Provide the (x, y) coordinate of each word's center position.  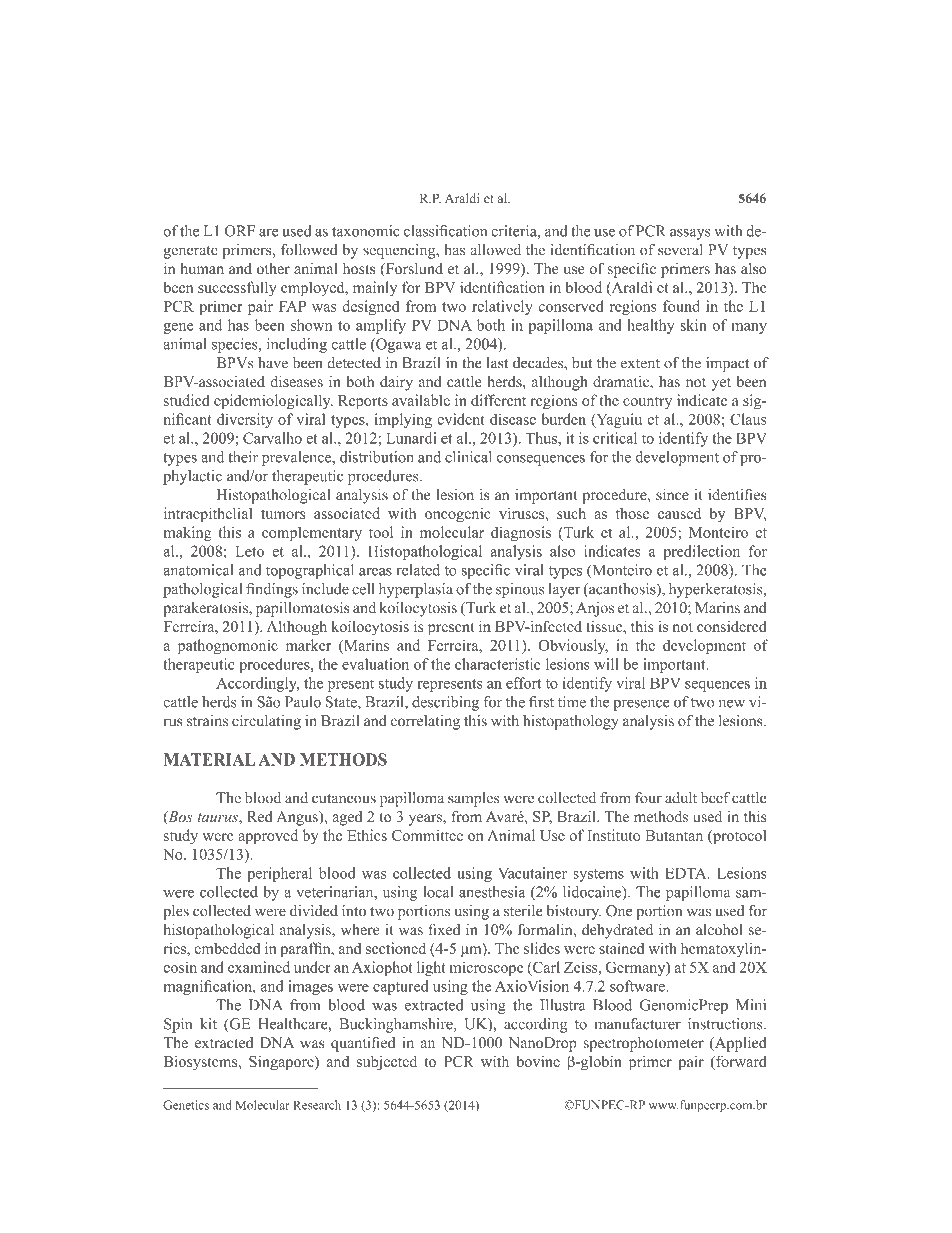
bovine (538, 1061)
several (680, 250)
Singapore (282, 1063)
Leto (250, 551)
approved (268, 837)
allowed (495, 250)
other (273, 269)
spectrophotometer (643, 1044)
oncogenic (458, 515)
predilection (701, 552)
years (426, 820)
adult (681, 798)
